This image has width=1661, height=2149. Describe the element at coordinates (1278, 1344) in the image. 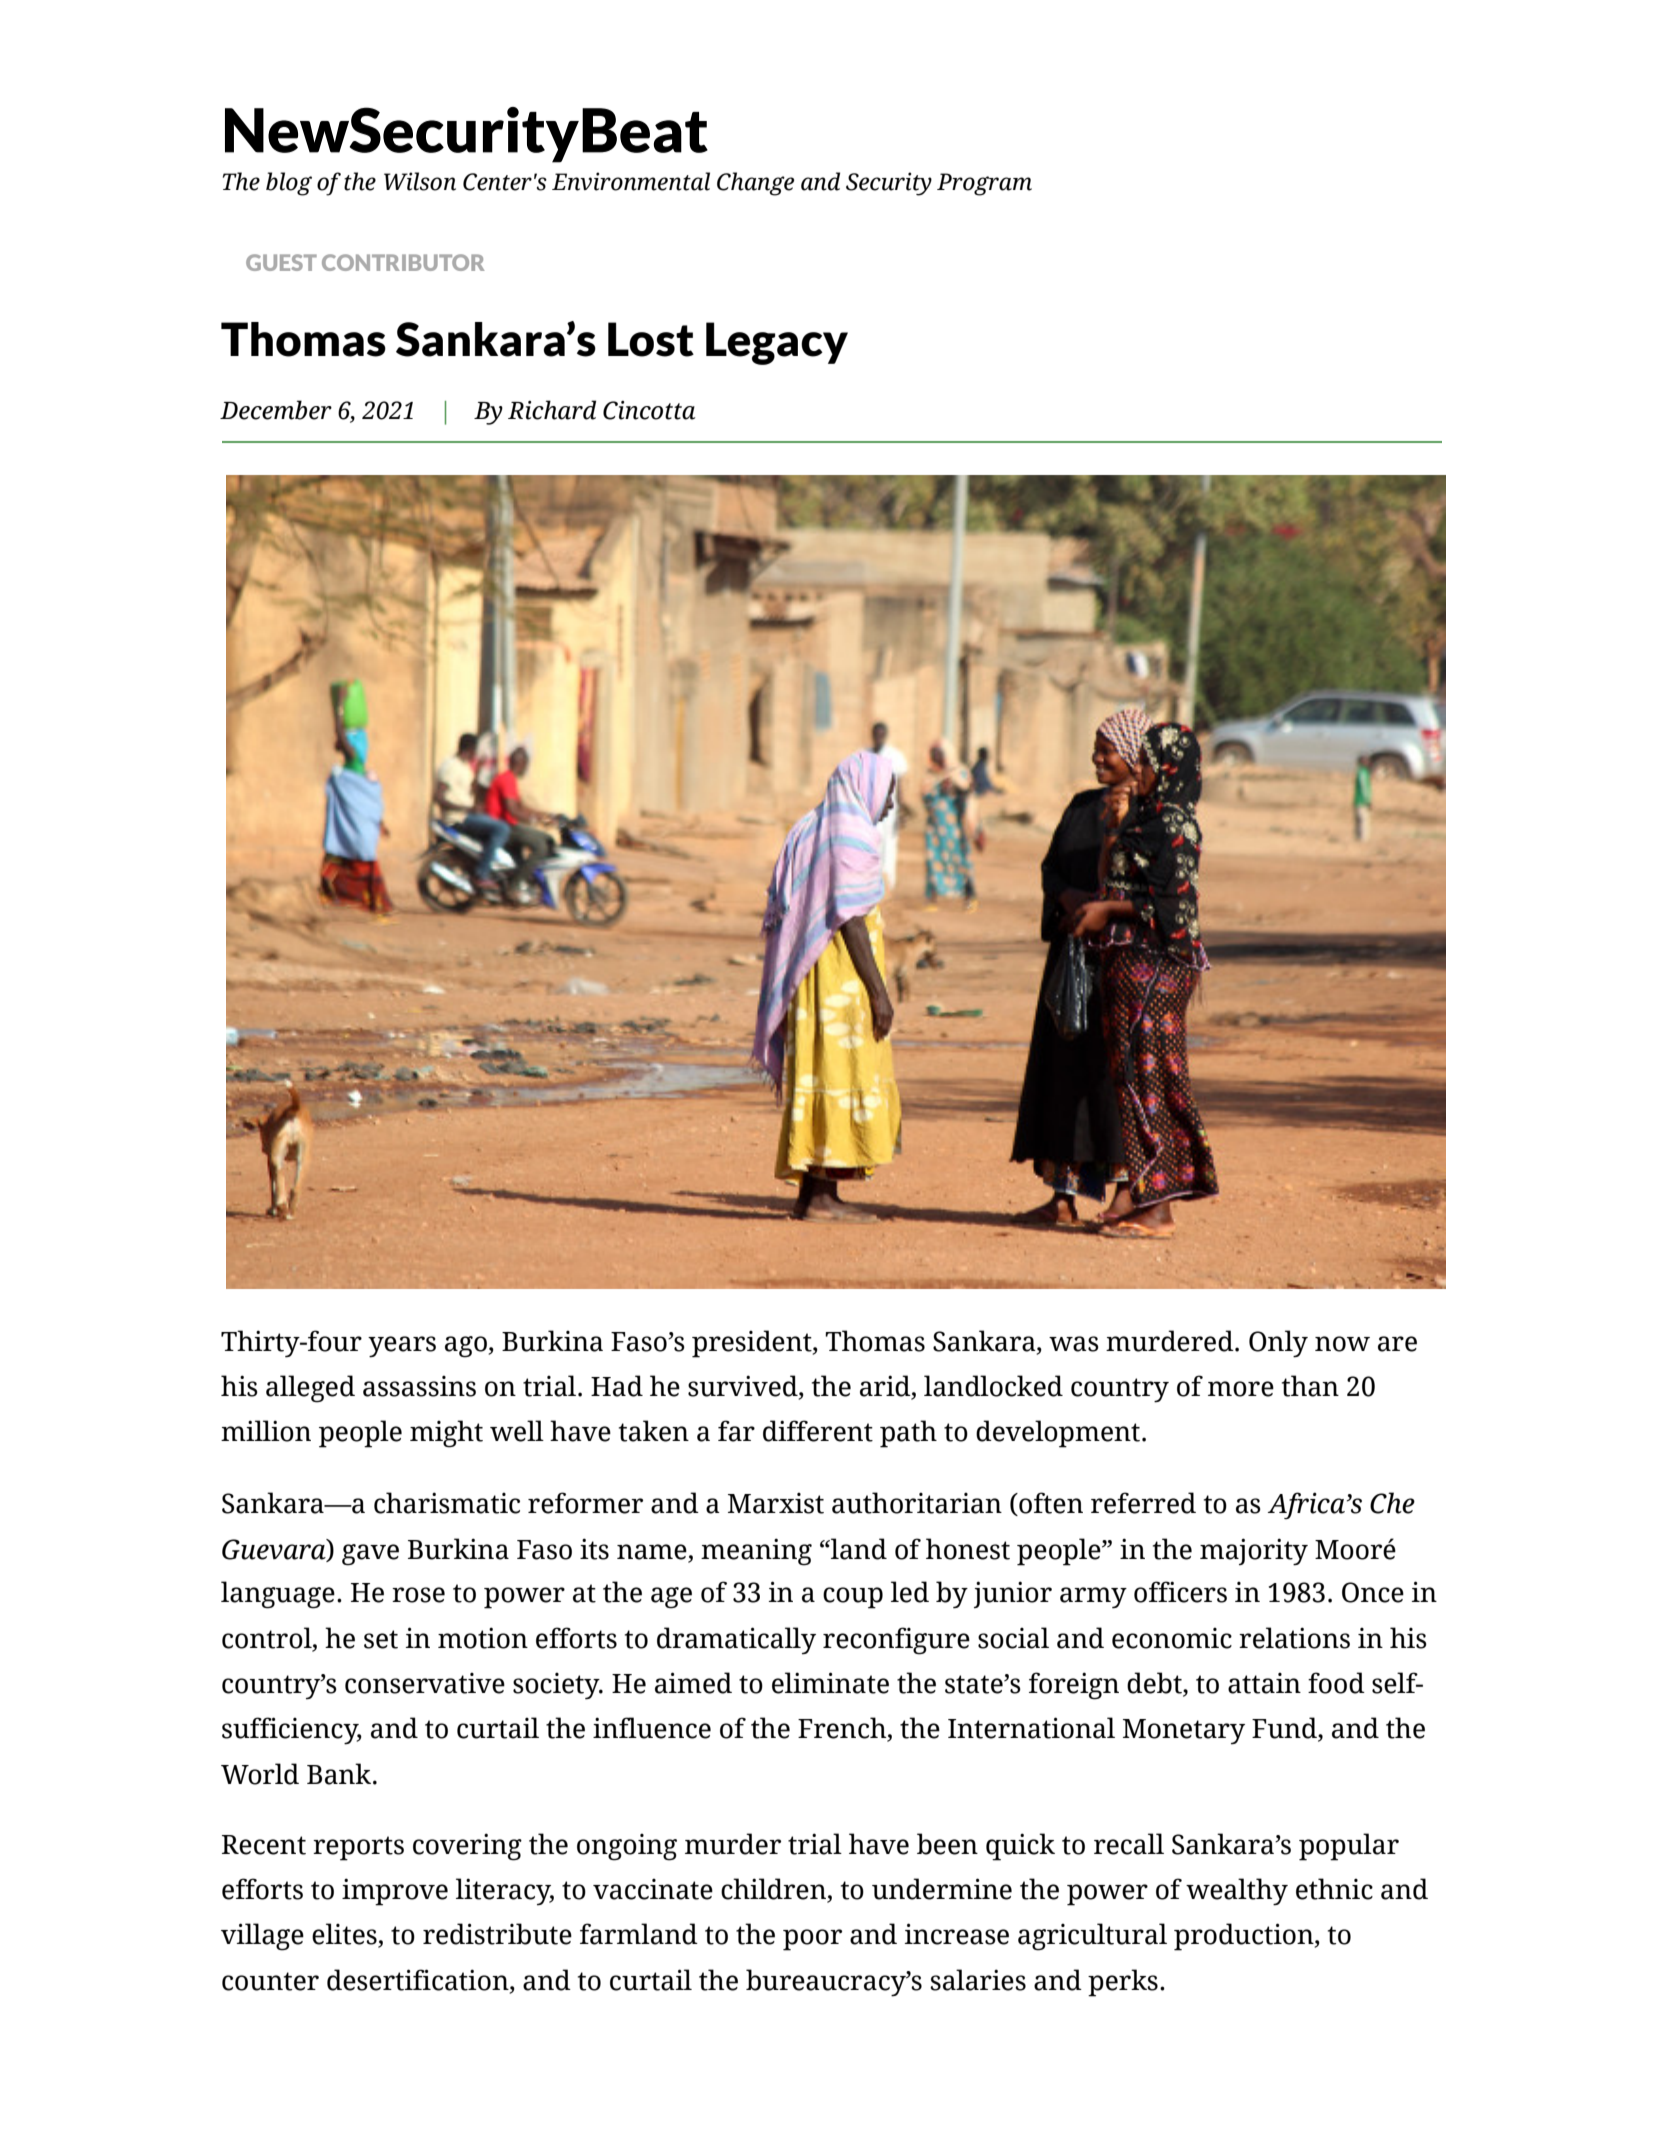

I see `Only` at that location.
